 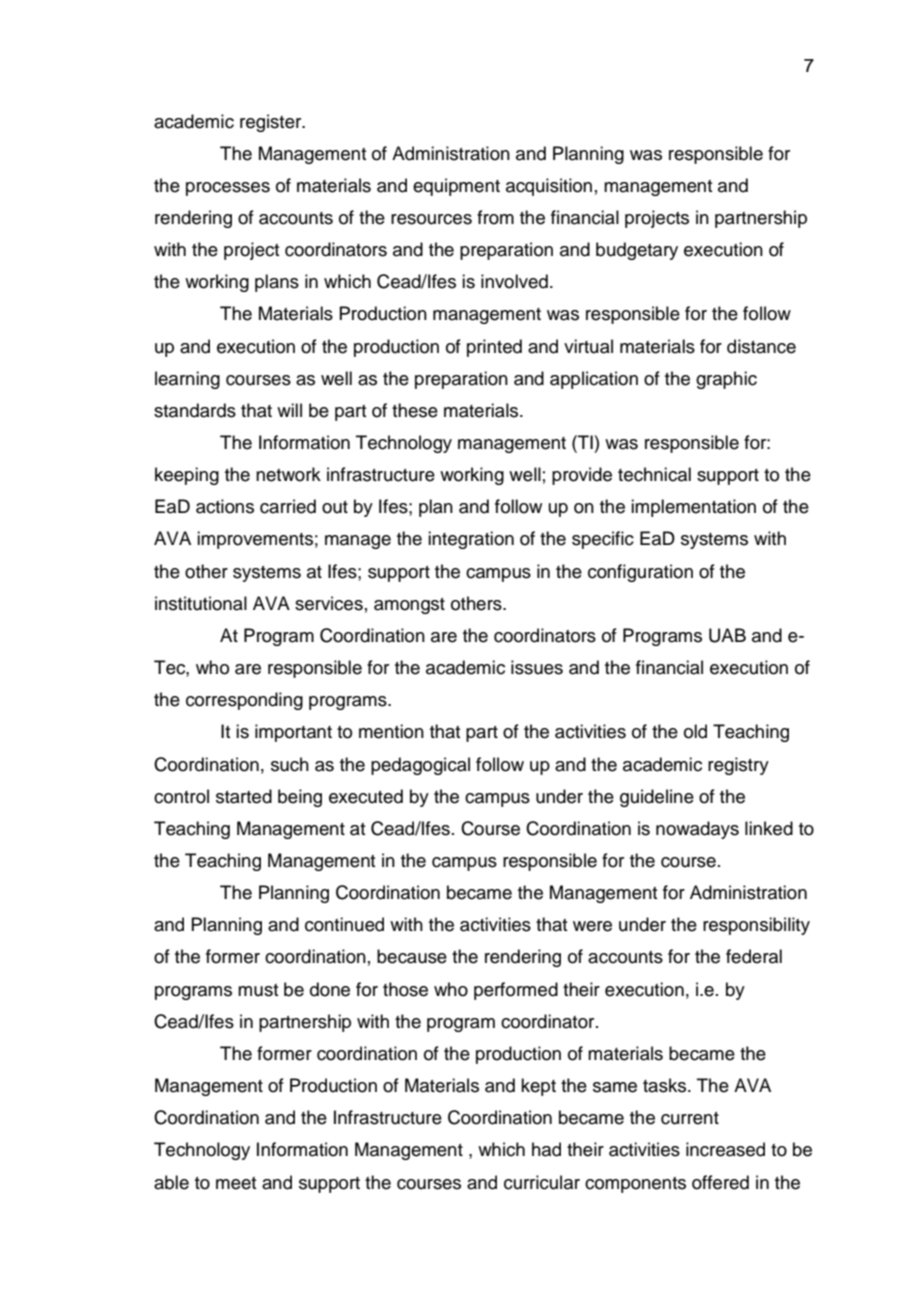 I want to click on integration, so click(x=471, y=540).
